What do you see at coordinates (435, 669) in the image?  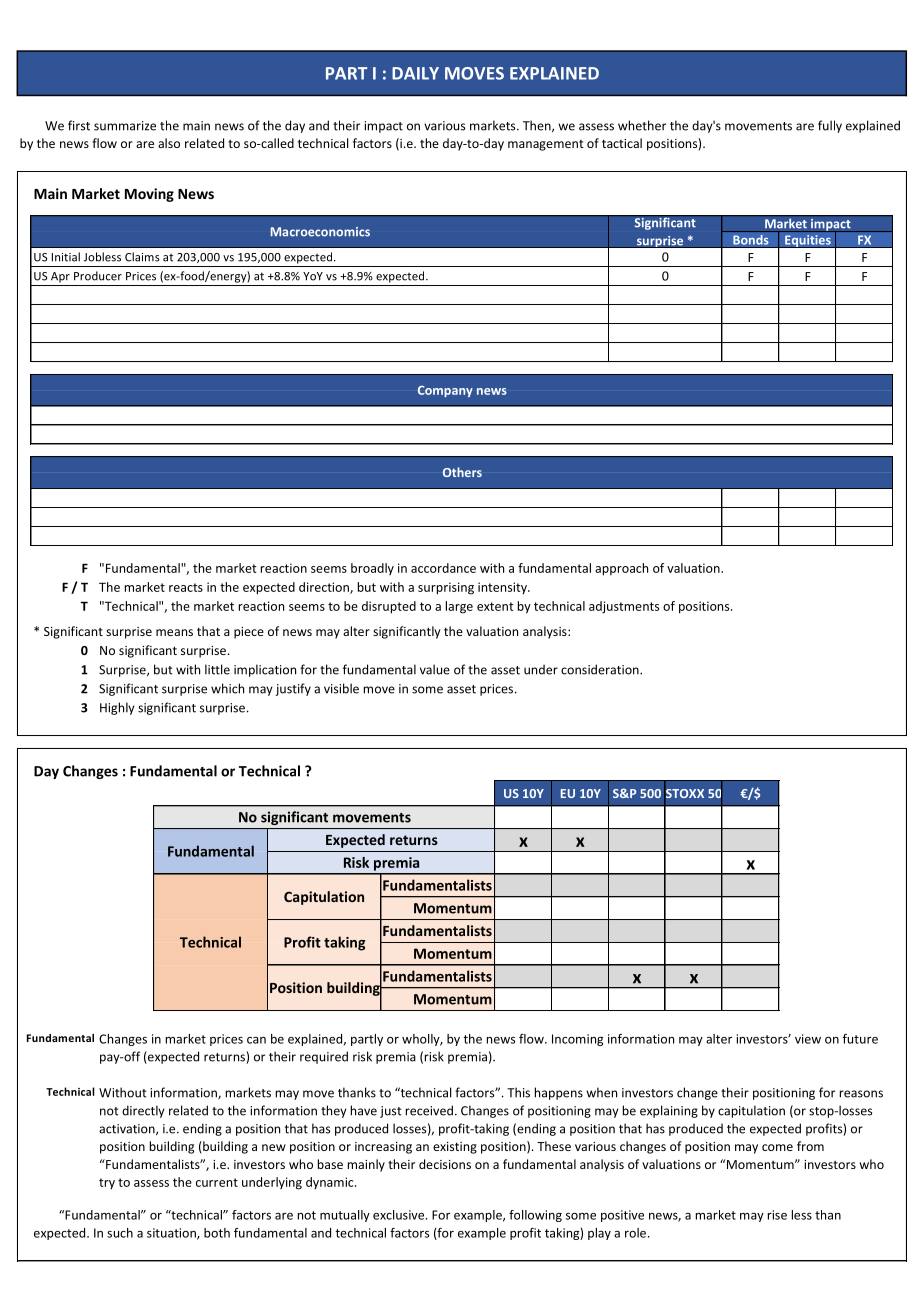 I see `value` at bounding box center [435, 669].
